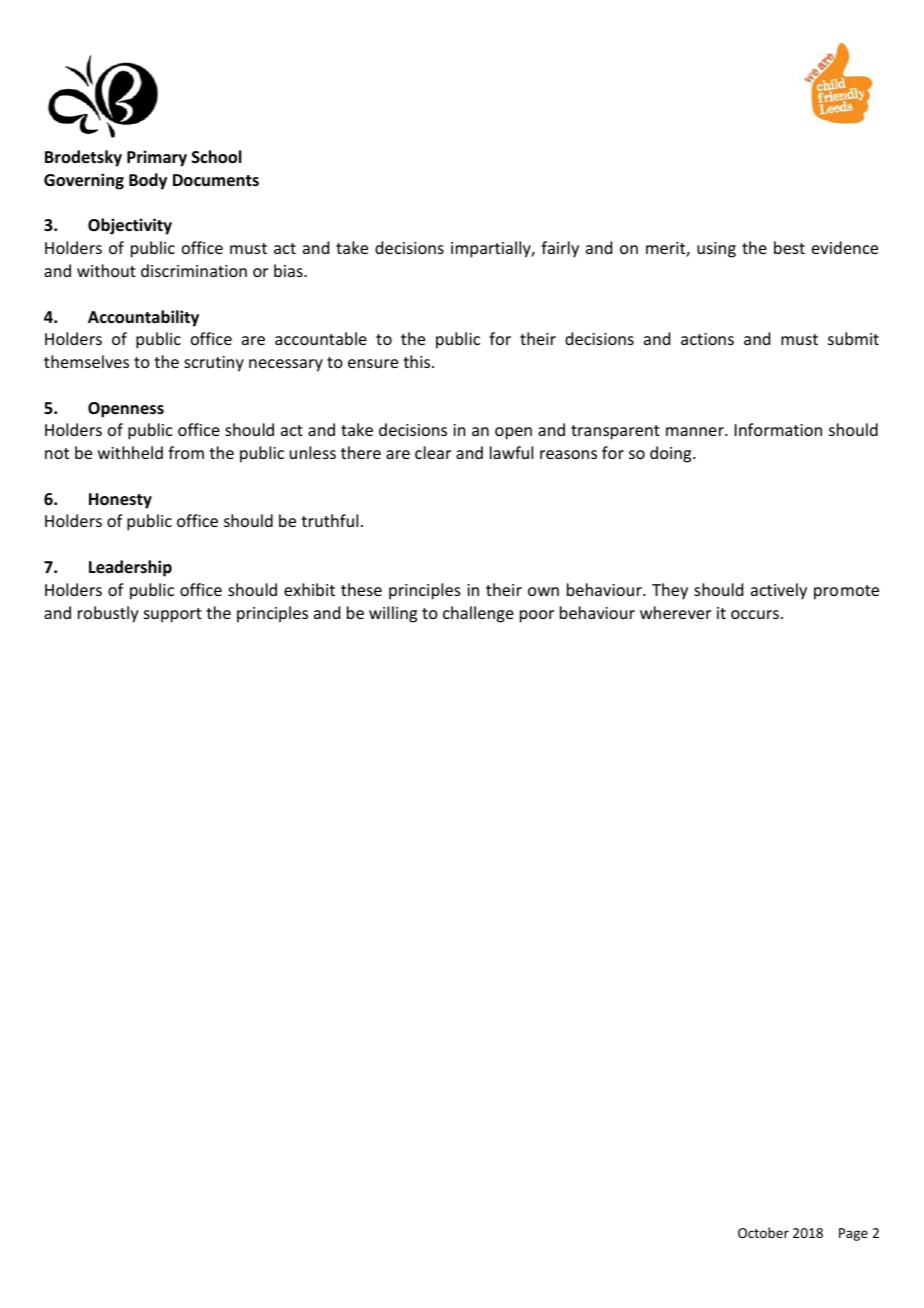 This screenshot has height=1308, width=924. Describe the element at coordinates (763, 1232) in the screenshot. I see `October` at that location.
